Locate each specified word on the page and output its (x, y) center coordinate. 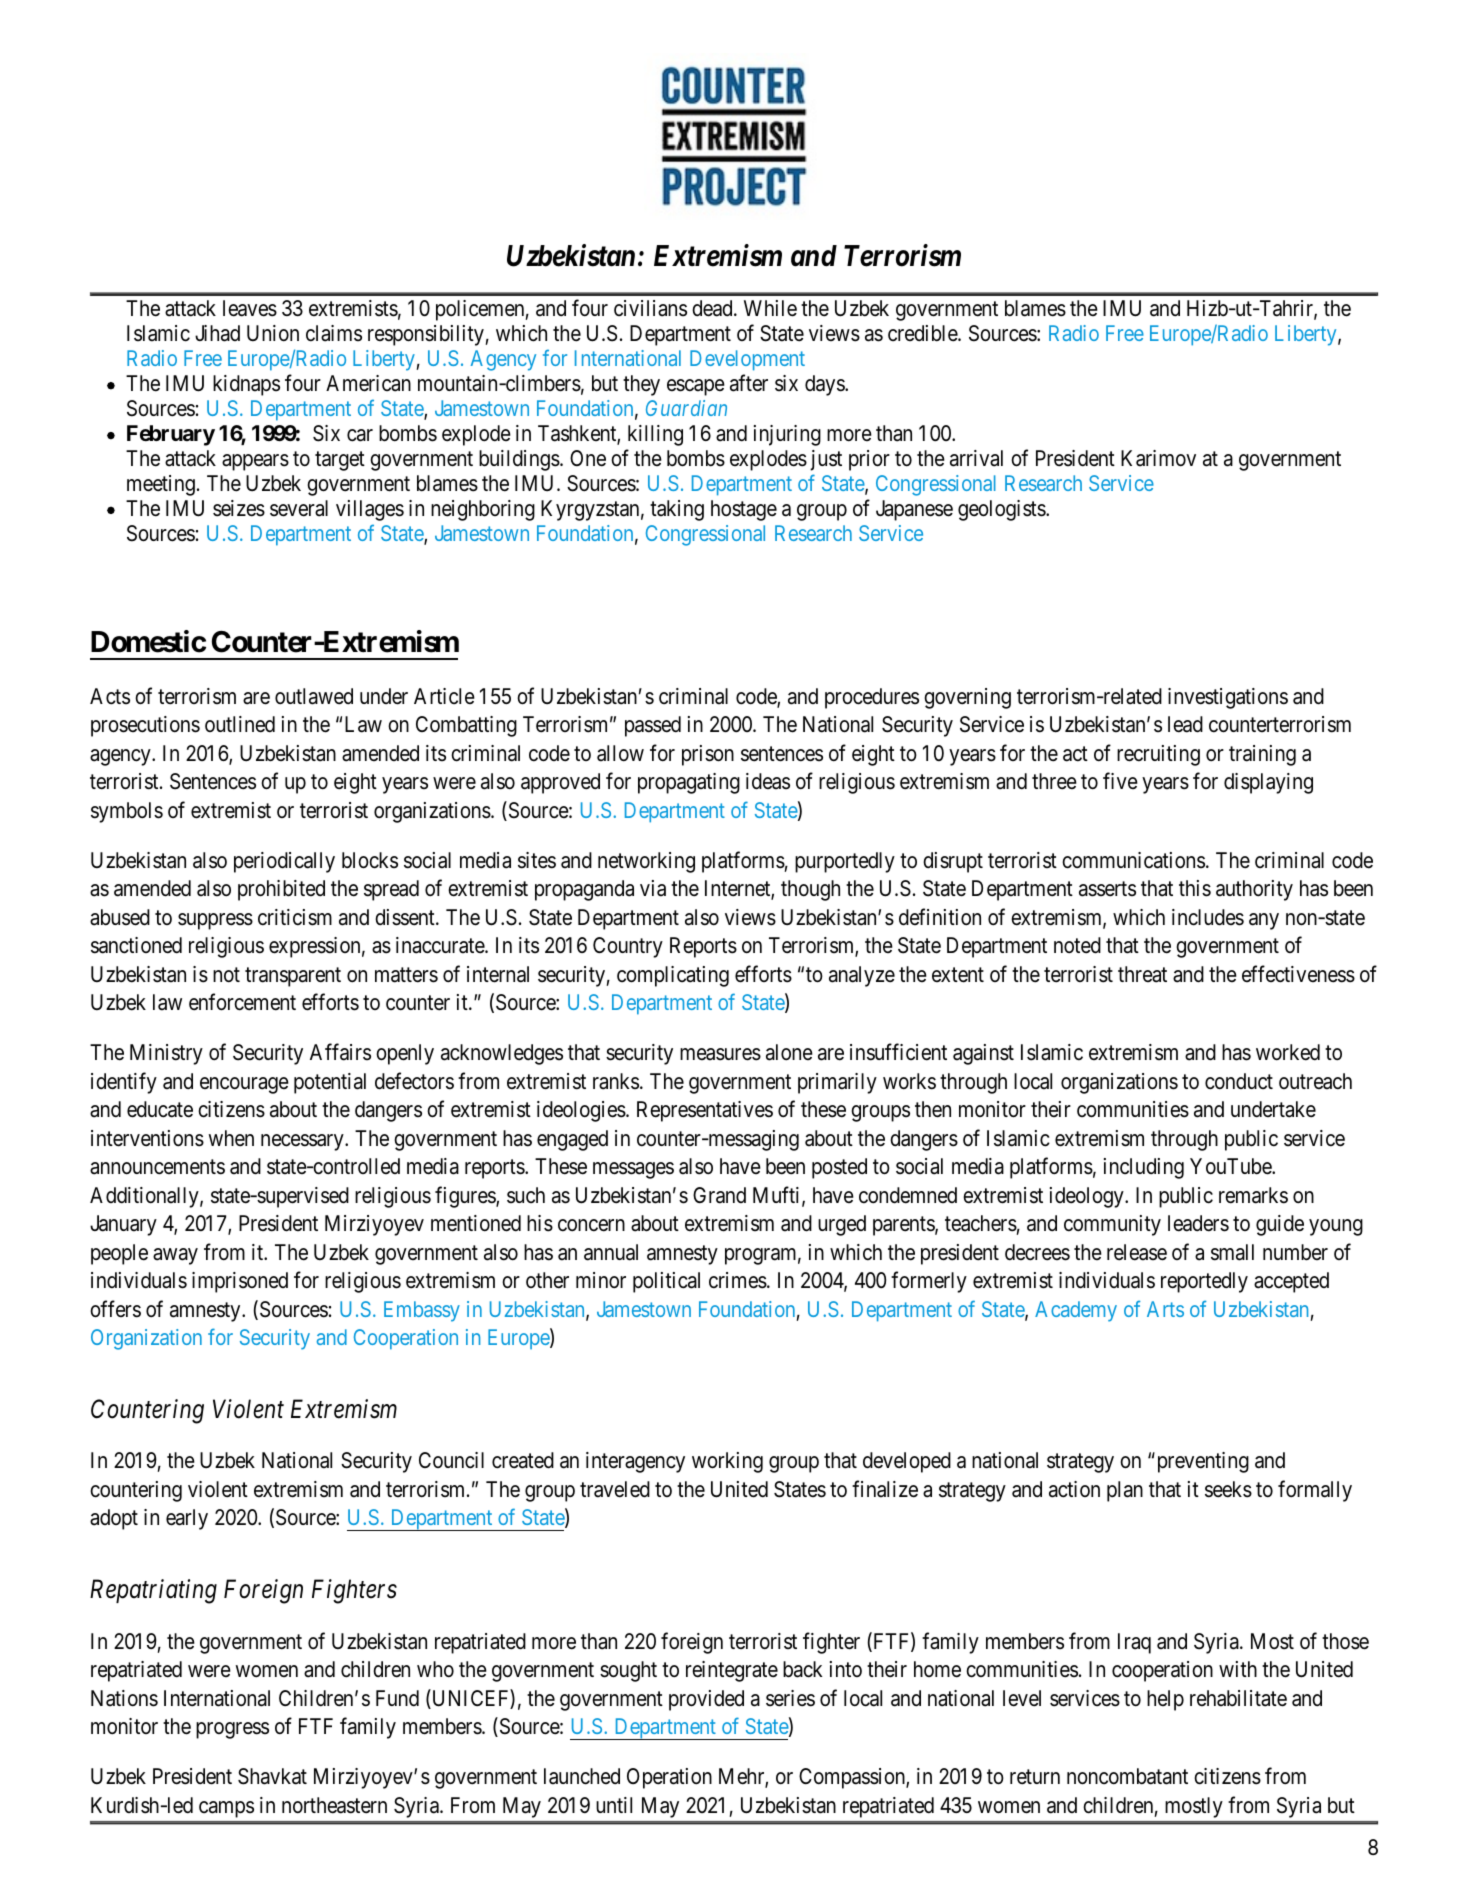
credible (923, 333)
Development (747, 360)
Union (273, 333)
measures (720, 1054)
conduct (1239, 1081)
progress (232, 1730)
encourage (244, 1085)
